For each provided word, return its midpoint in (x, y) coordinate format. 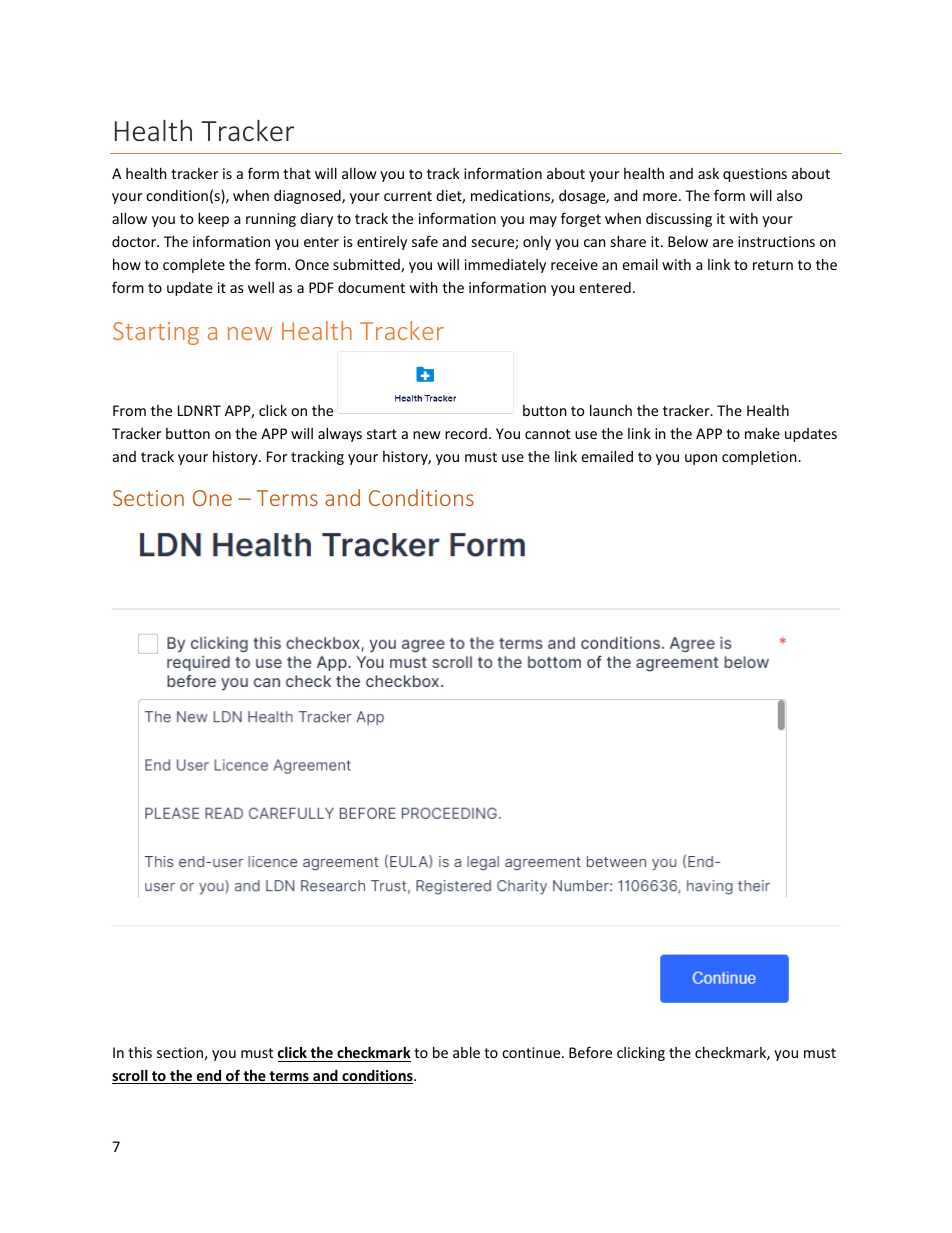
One (212, 498)
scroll (131, 1076)
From (129, 410)
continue (532, 1052)
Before (590, 1052)
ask (708, 173)
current (408, 196)
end (209, 1077)
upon (701, 459)
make (762, 433)
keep (213, 219)
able (466, 1052)
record (466, 433)
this (140, 1052)
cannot (547, 434)
